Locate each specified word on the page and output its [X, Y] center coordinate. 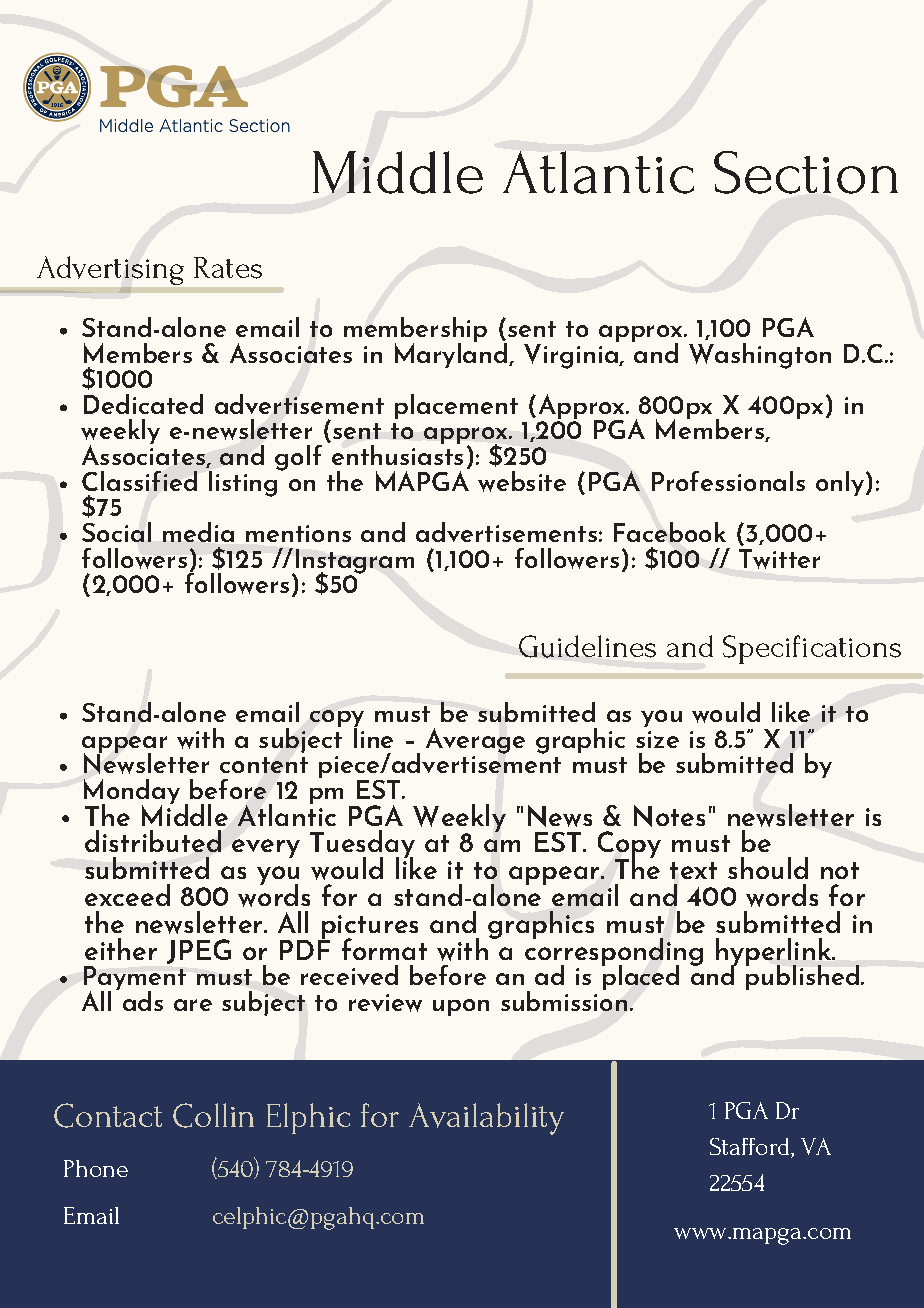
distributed [153, 841]
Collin [213, 1115]
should [768, 868]
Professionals [728, 481]
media [198, 532]
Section [806, 172]
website [522, 481]
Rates [228, 268]
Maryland [451, 353]
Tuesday [362, 845]
